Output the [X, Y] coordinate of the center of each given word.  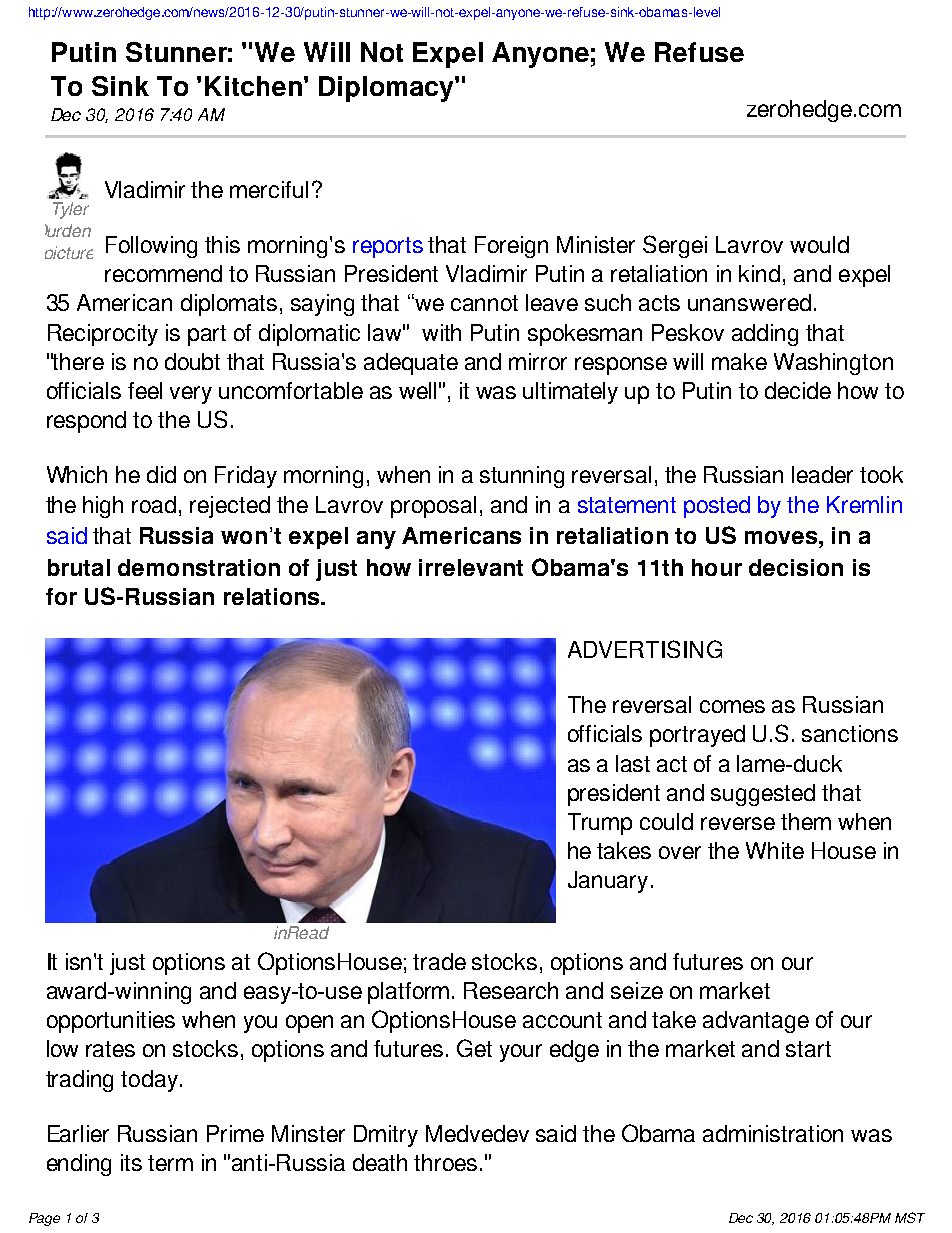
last [633, 763]
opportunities [111, 1022]
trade [439, 961]
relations [273, 596]
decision [796, 567]
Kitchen [253, 86]
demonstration [199, 567]
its [131, 1162]
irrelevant [471, 567]
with [441, 332]
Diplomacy [387, 89]
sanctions [850, 733]
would [819, 244]
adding [765, 335]
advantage [756, 1022]
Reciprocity [103, 335]
